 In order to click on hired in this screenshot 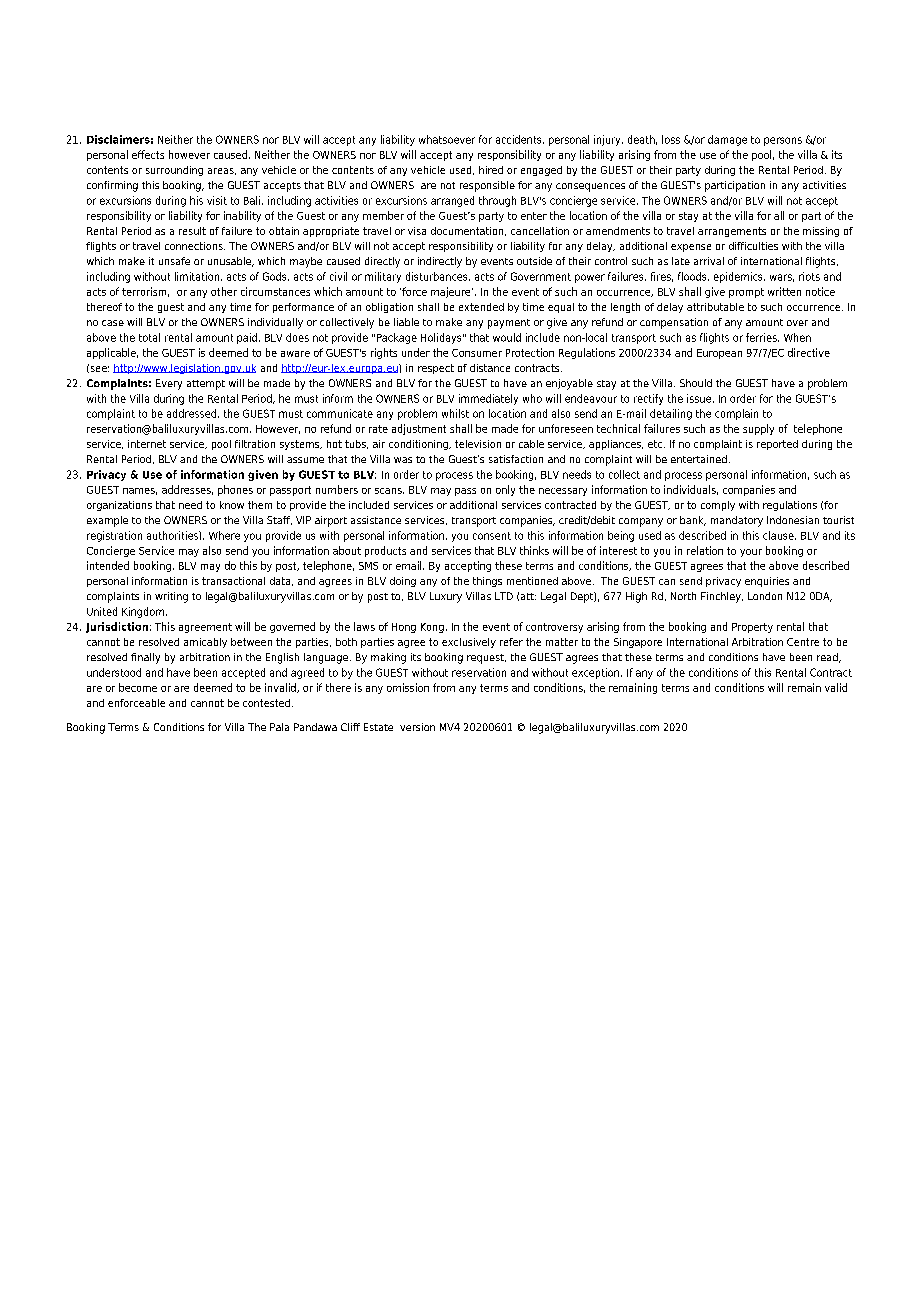, I will do `click(491, 170)`.
